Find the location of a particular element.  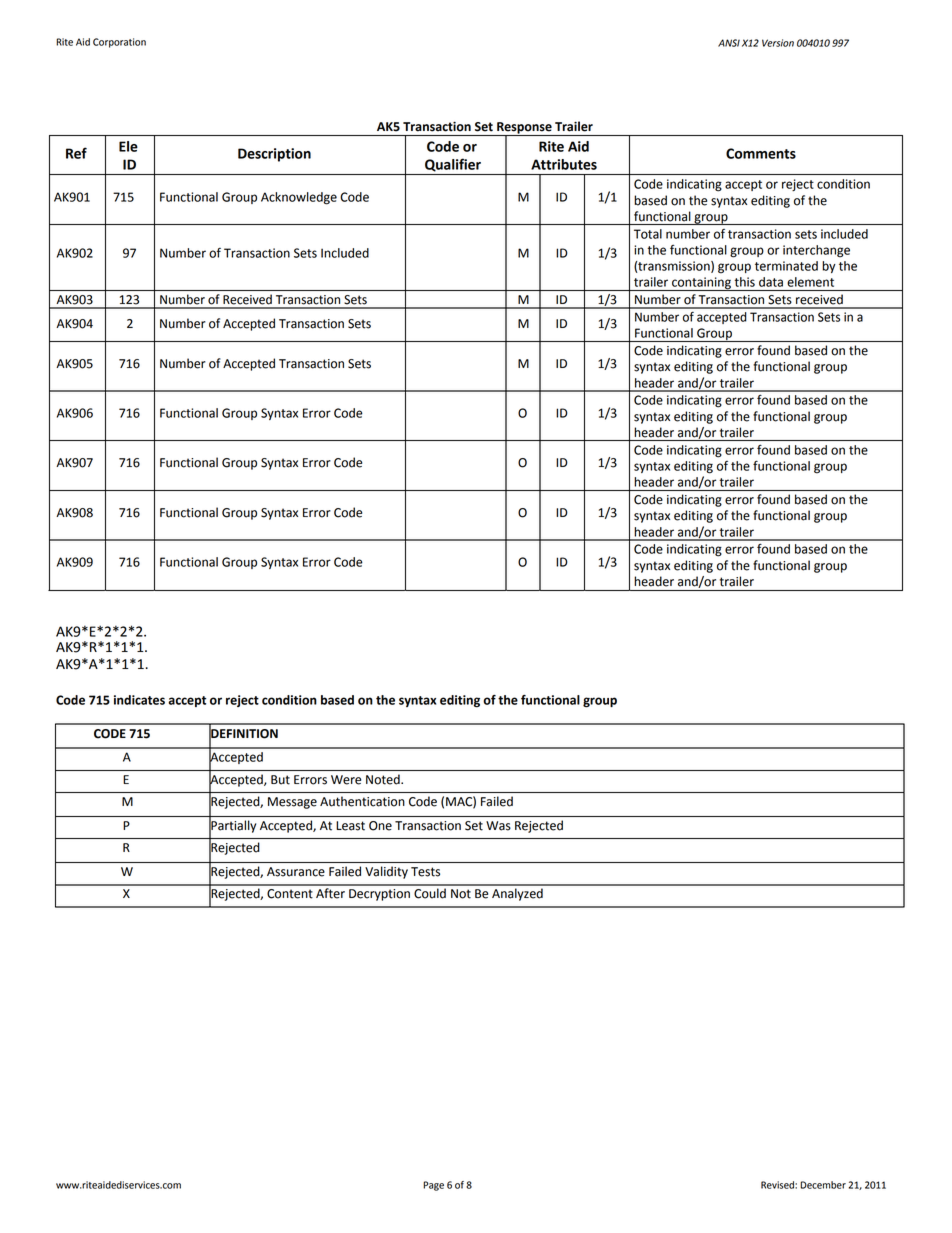

ANSI is located at coordinates (729, 43).
